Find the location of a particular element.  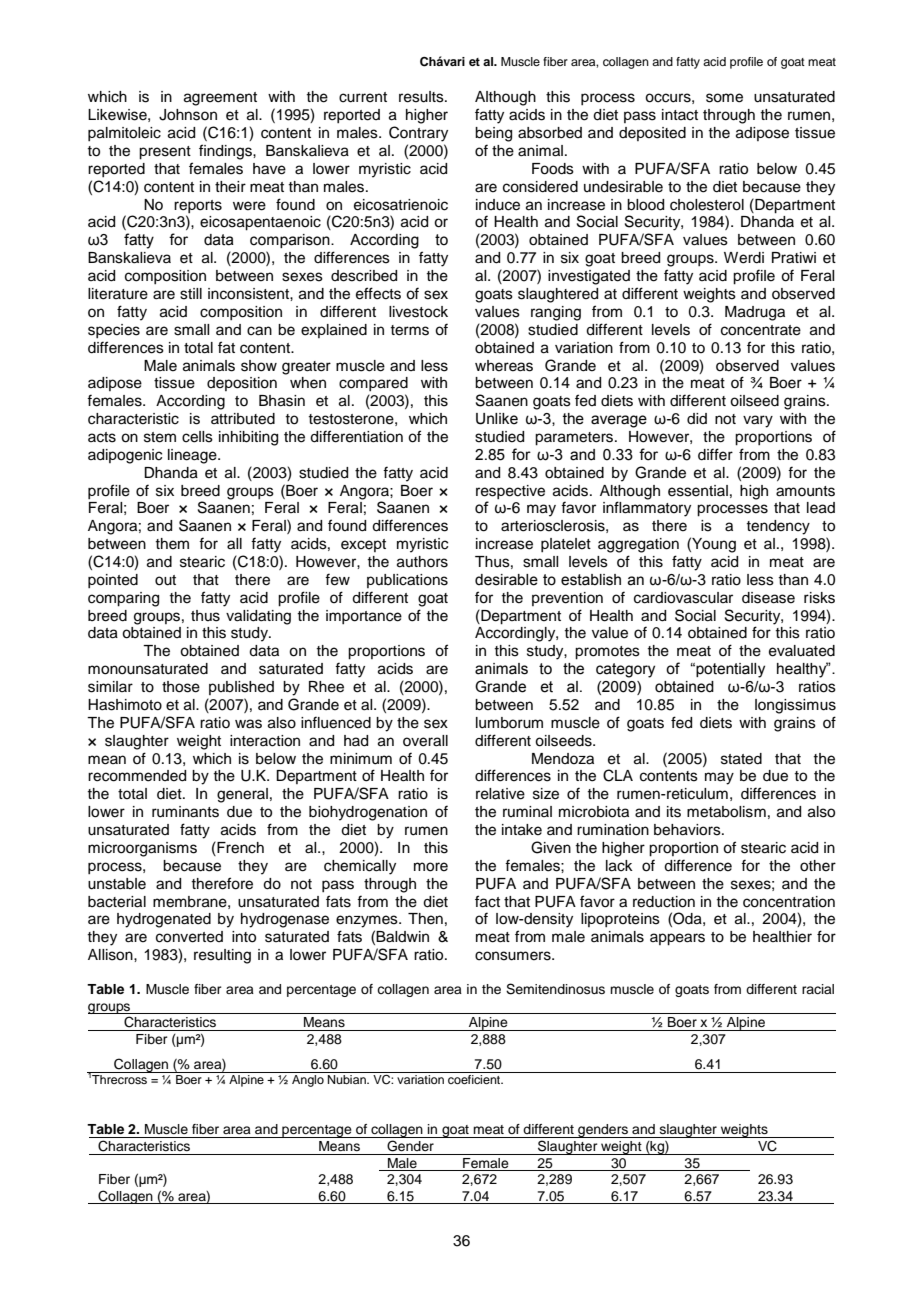

stated is located at coordinates (741, 759).
